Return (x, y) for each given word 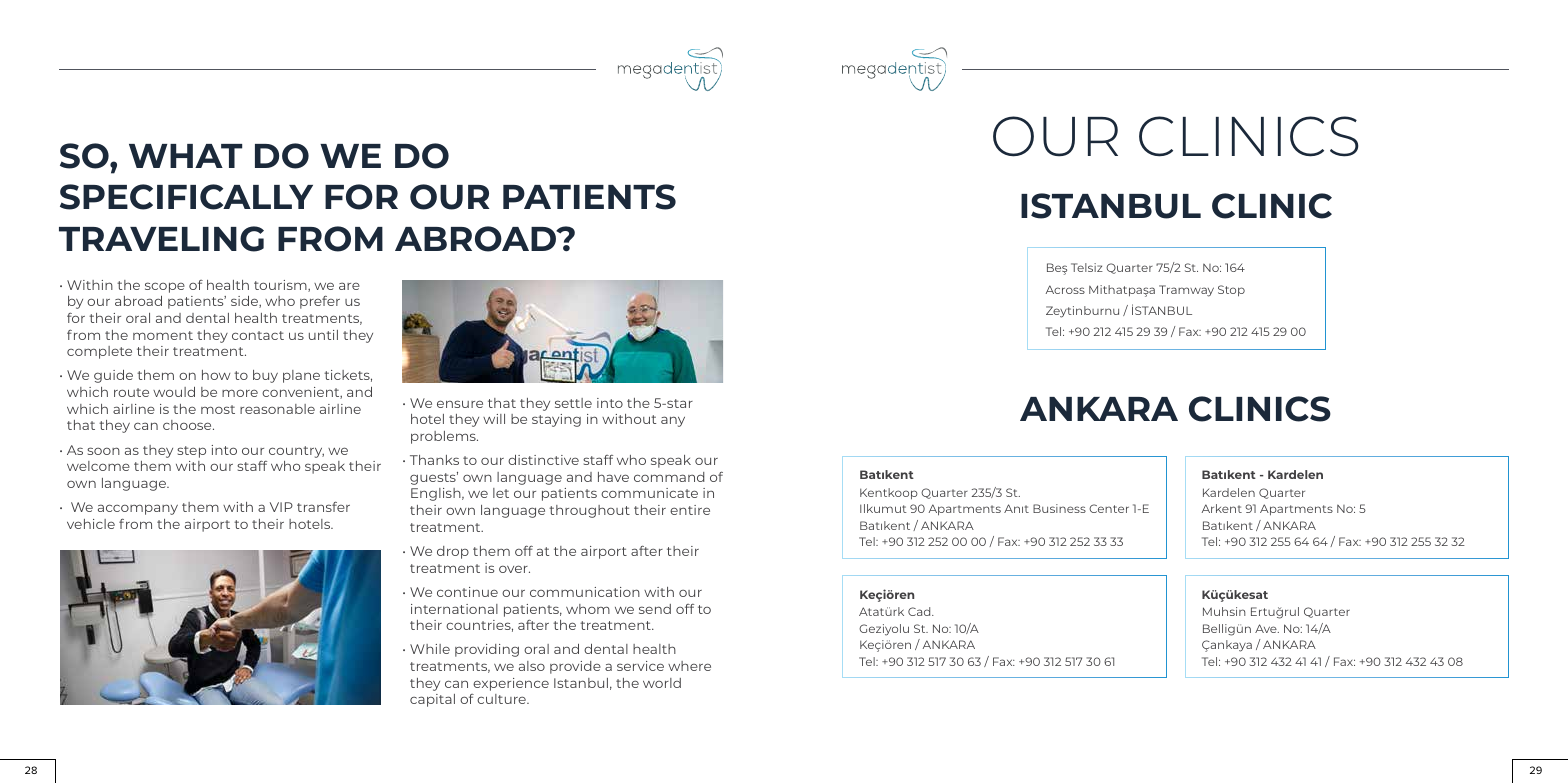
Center (1109, 508)
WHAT (185, 156)
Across (1065, 289)
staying (556, 420)
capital (432, 700)
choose (188, 425)
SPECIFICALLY (186, 197)
